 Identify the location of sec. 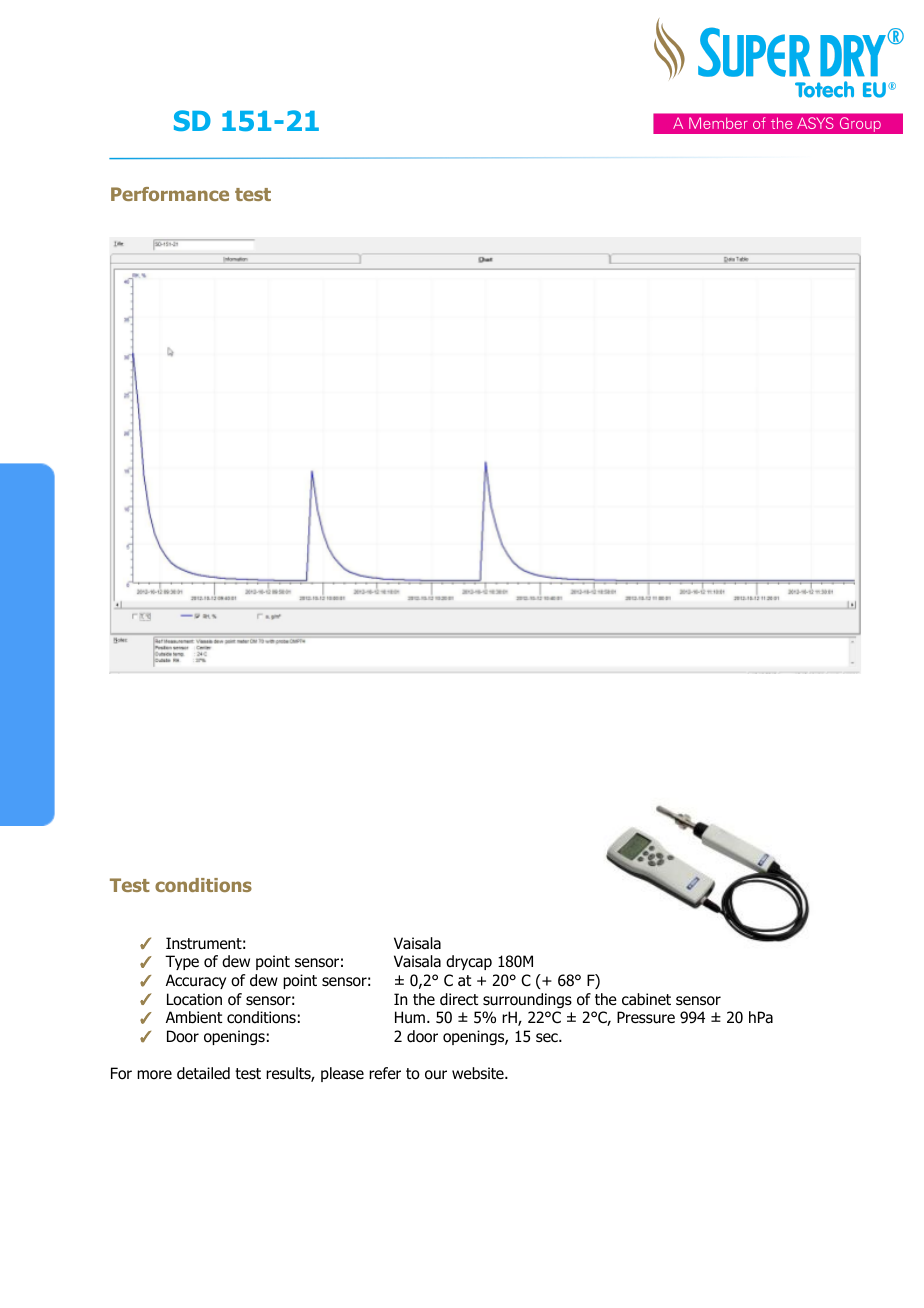
(548, 1037).
